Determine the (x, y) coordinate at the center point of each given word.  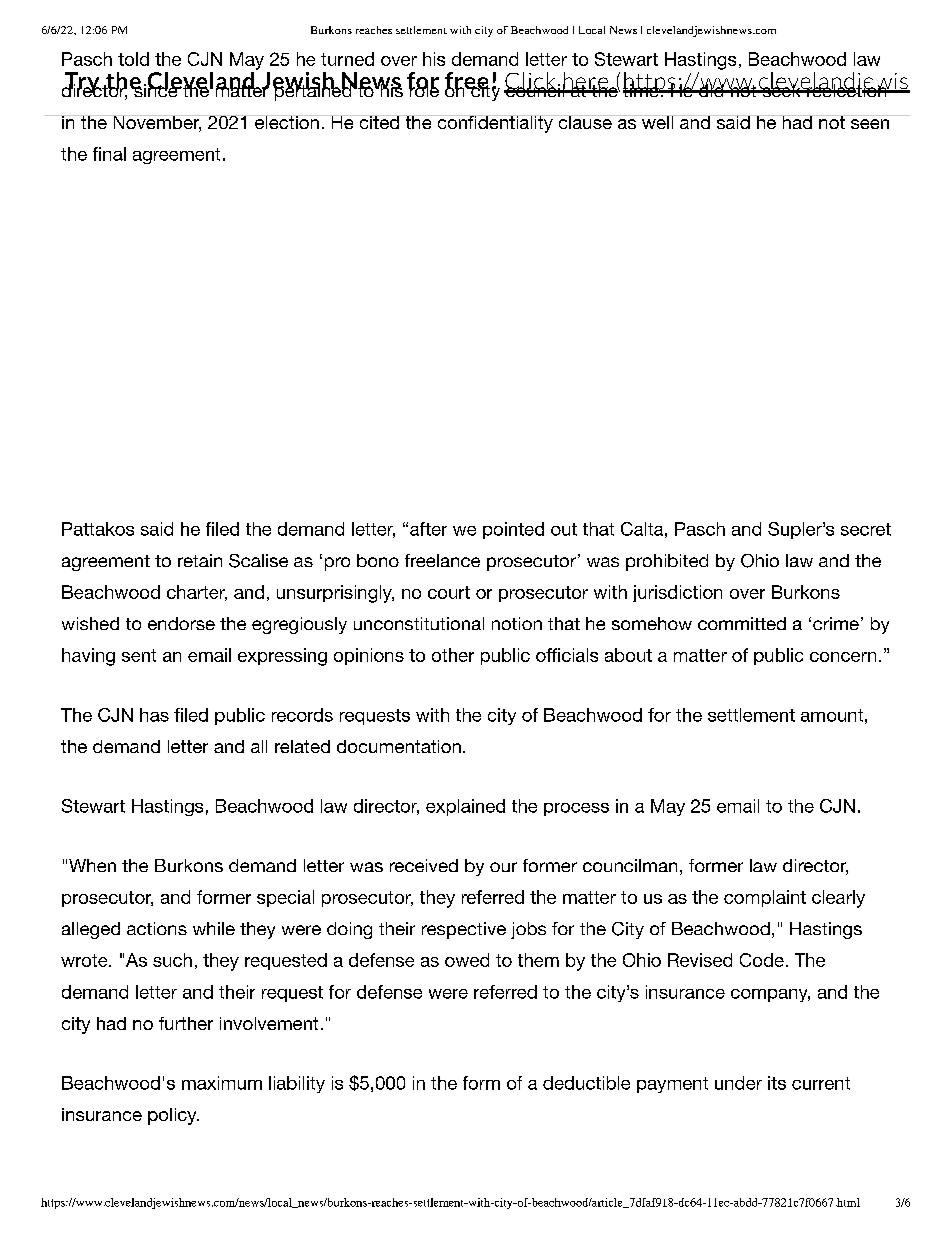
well (657, 122)
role (424, 89)
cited (379, 122)
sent (139, 655)
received (424, 865)
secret (866, 529)
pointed (513, 530)
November (156, 123)
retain (200, 560)
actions (157, 928)
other (453, 655)
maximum (222, 1083)
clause (585, 122)
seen (870, 124)
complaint (765, 898)
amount (832, 715)
